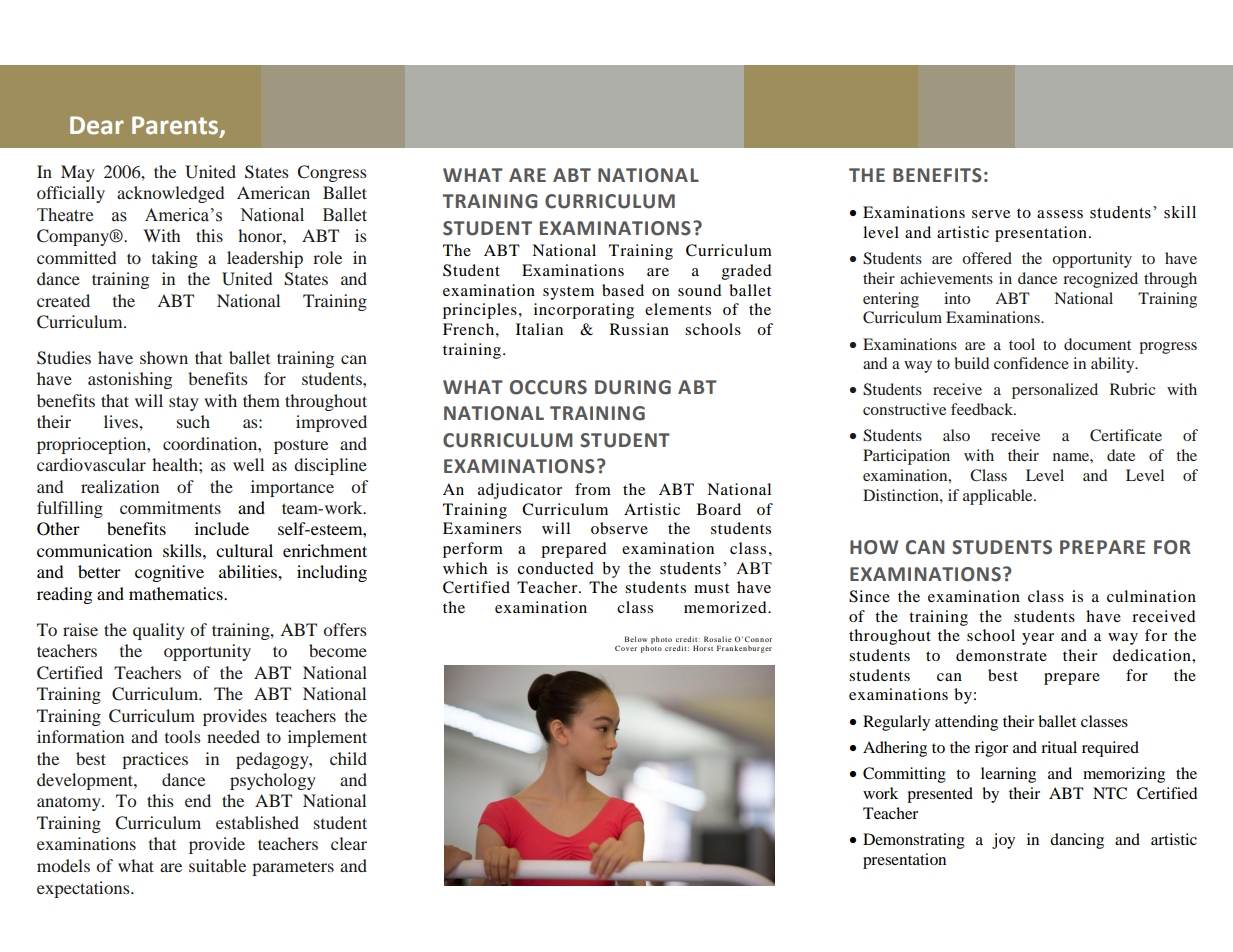  I want to click on Parents, so click(176, 126).
